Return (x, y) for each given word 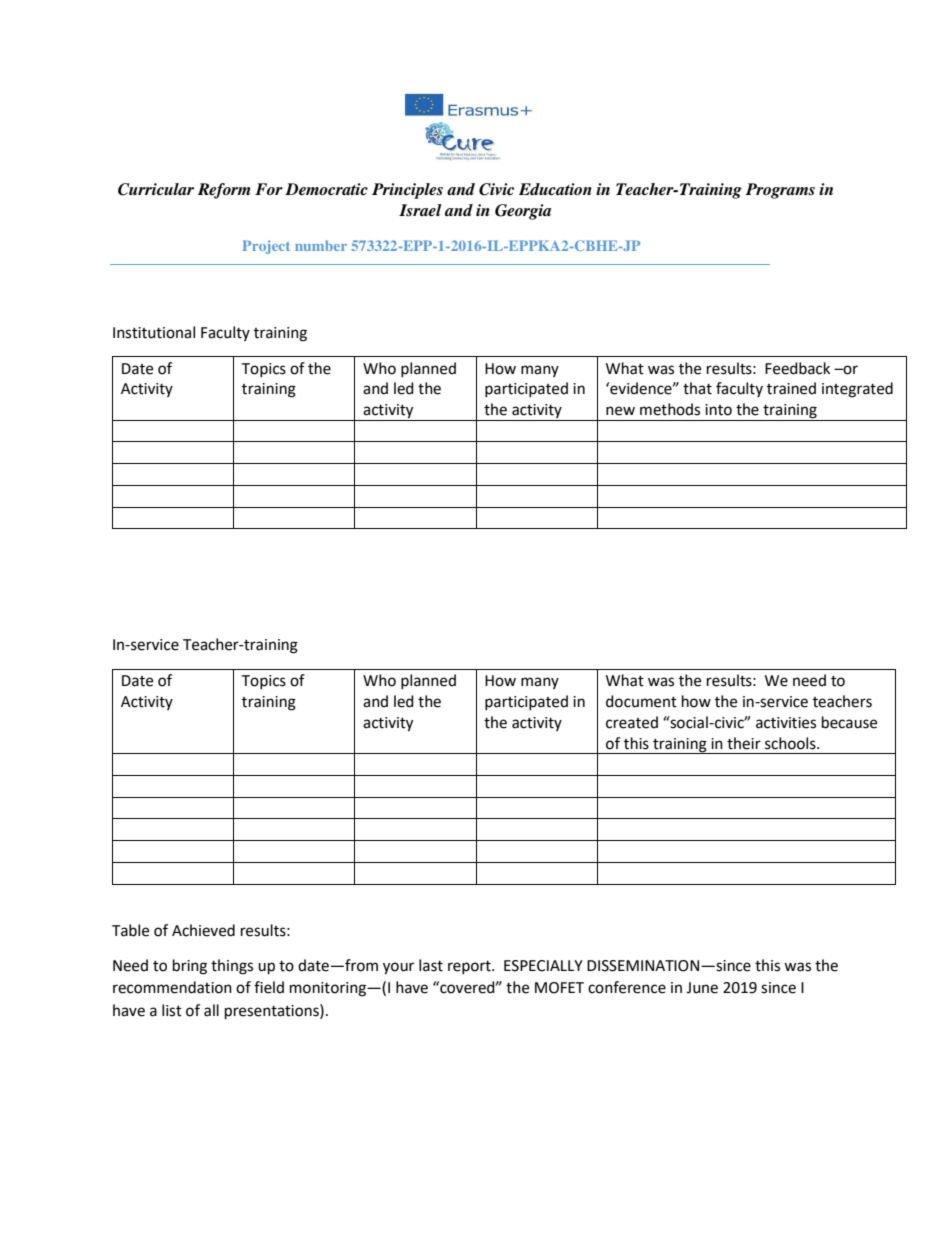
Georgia (523, 212)
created (632, 722)
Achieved (203, 930)
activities (786, 723)
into (718, 410)
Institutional (154, 332)
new (620, 411)
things (232, 967)
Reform (224, 191)
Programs (780, 191)
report (470, 967)
